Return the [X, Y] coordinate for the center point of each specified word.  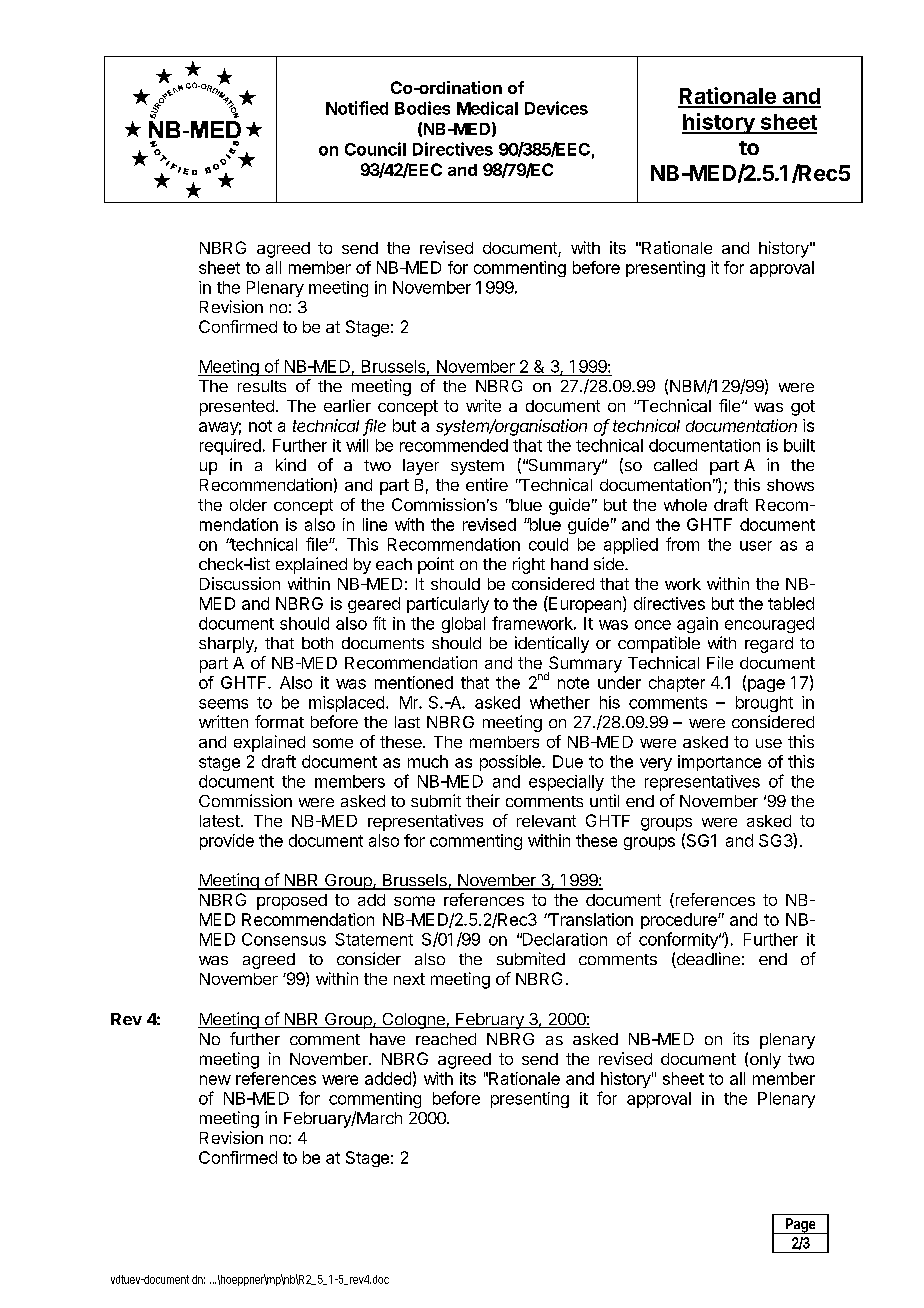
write [483, 405]
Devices [556, 108]
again [697, 625]
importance [719, 763]
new [215, 1080]
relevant [546, 821]
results [262, 386]
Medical [487, 108]
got [803, 408]
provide [227, 842]
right [529, 565]
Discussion [240, 583]
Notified [357, 108]
